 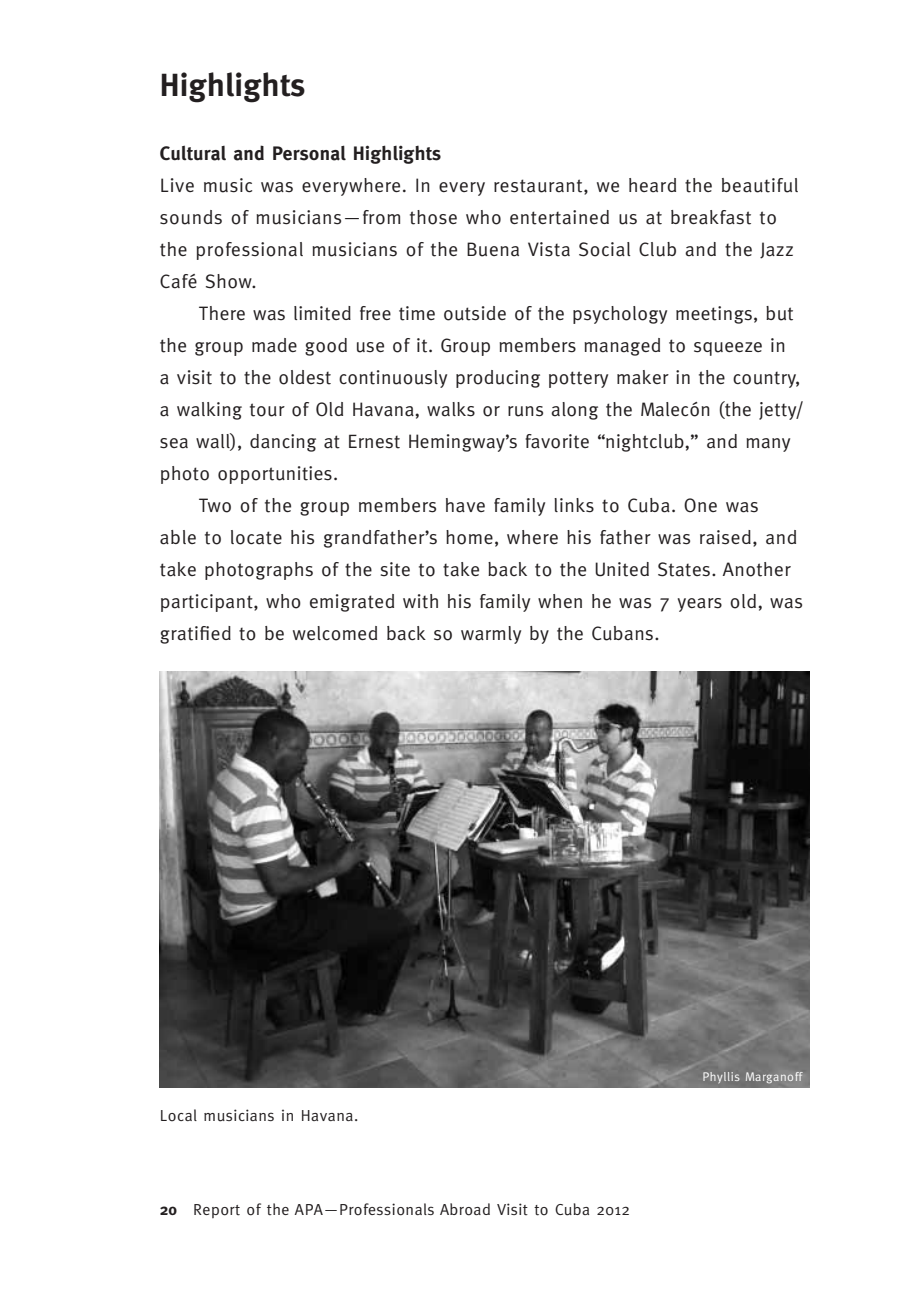 What do you see at coordinates (465, 1209) in the image?
I see `Abroad` at bounding box center [465, 1209].
